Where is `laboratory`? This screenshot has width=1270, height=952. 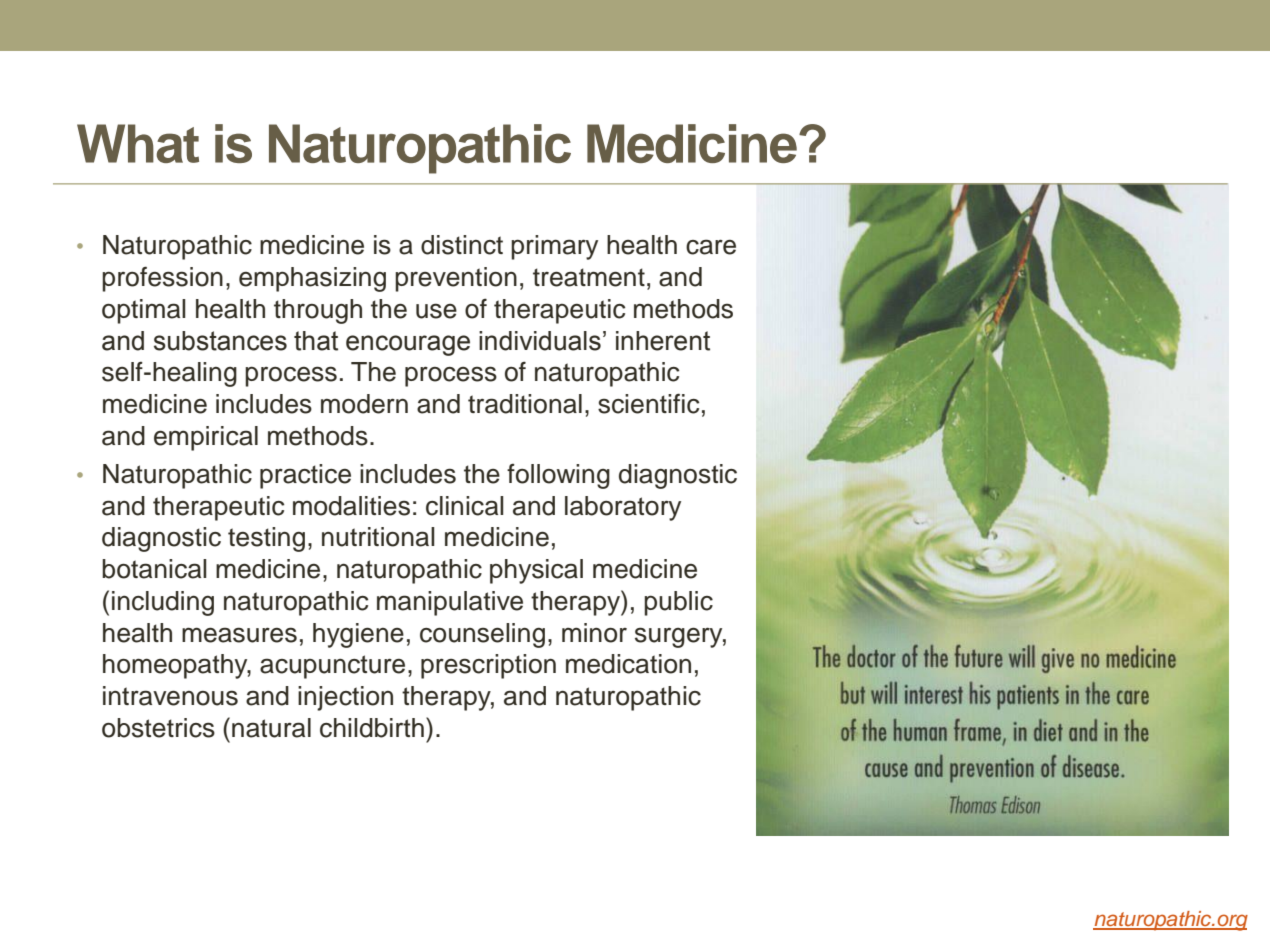
laboratory is located at coordinates (623, 508).
